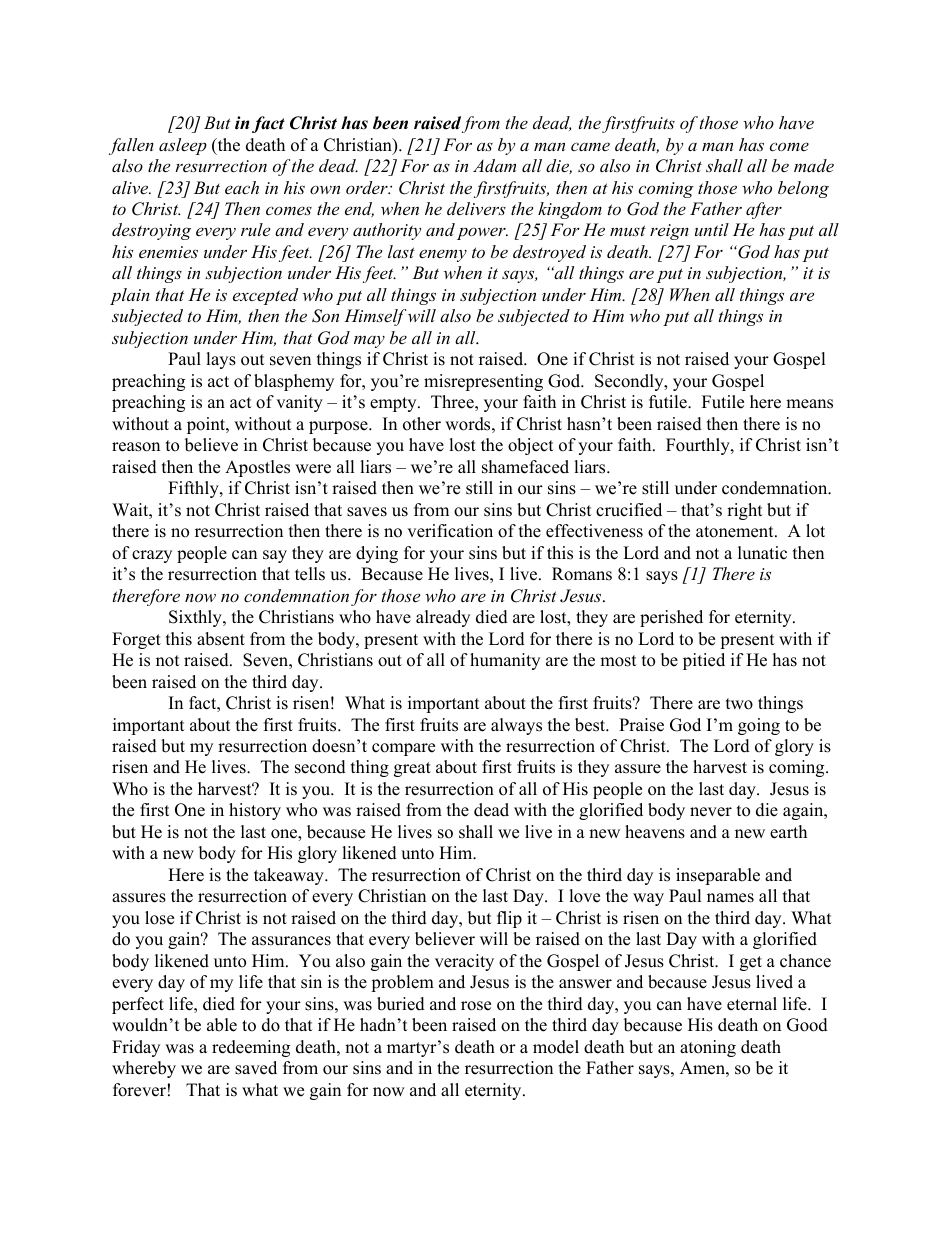  Describe the element at coordinates (255, 811) in the document. I see `history` at that location.
